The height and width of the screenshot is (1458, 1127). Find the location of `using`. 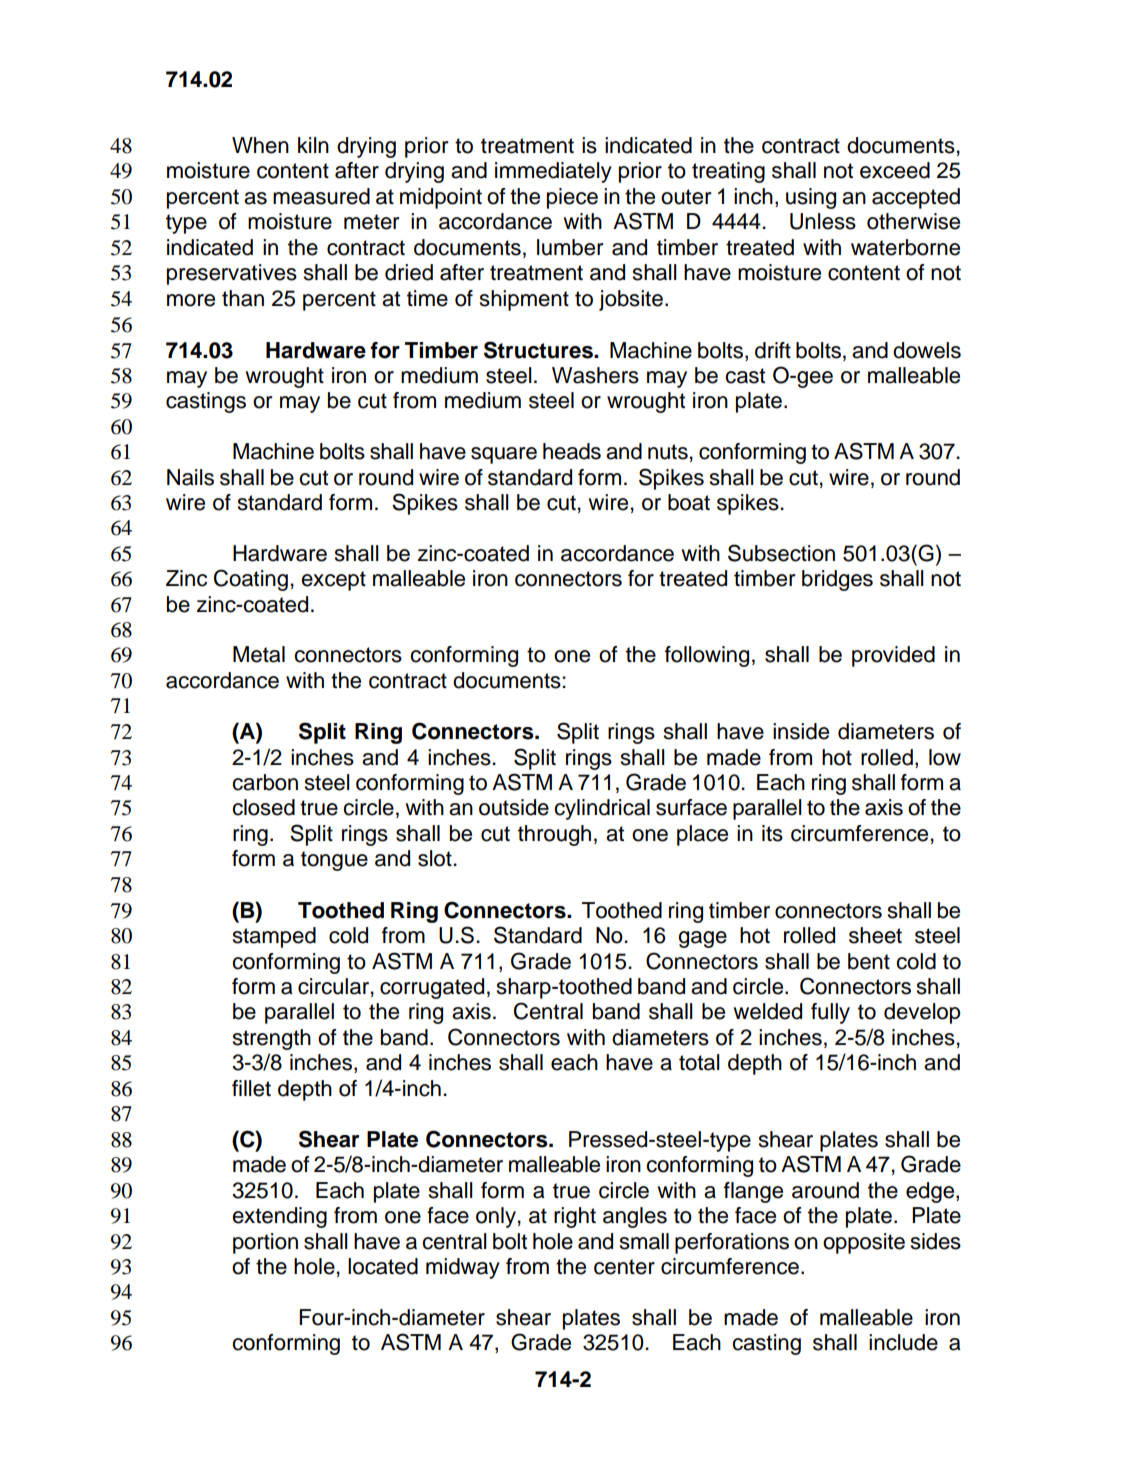

using is located at coordinates (811, 198).
